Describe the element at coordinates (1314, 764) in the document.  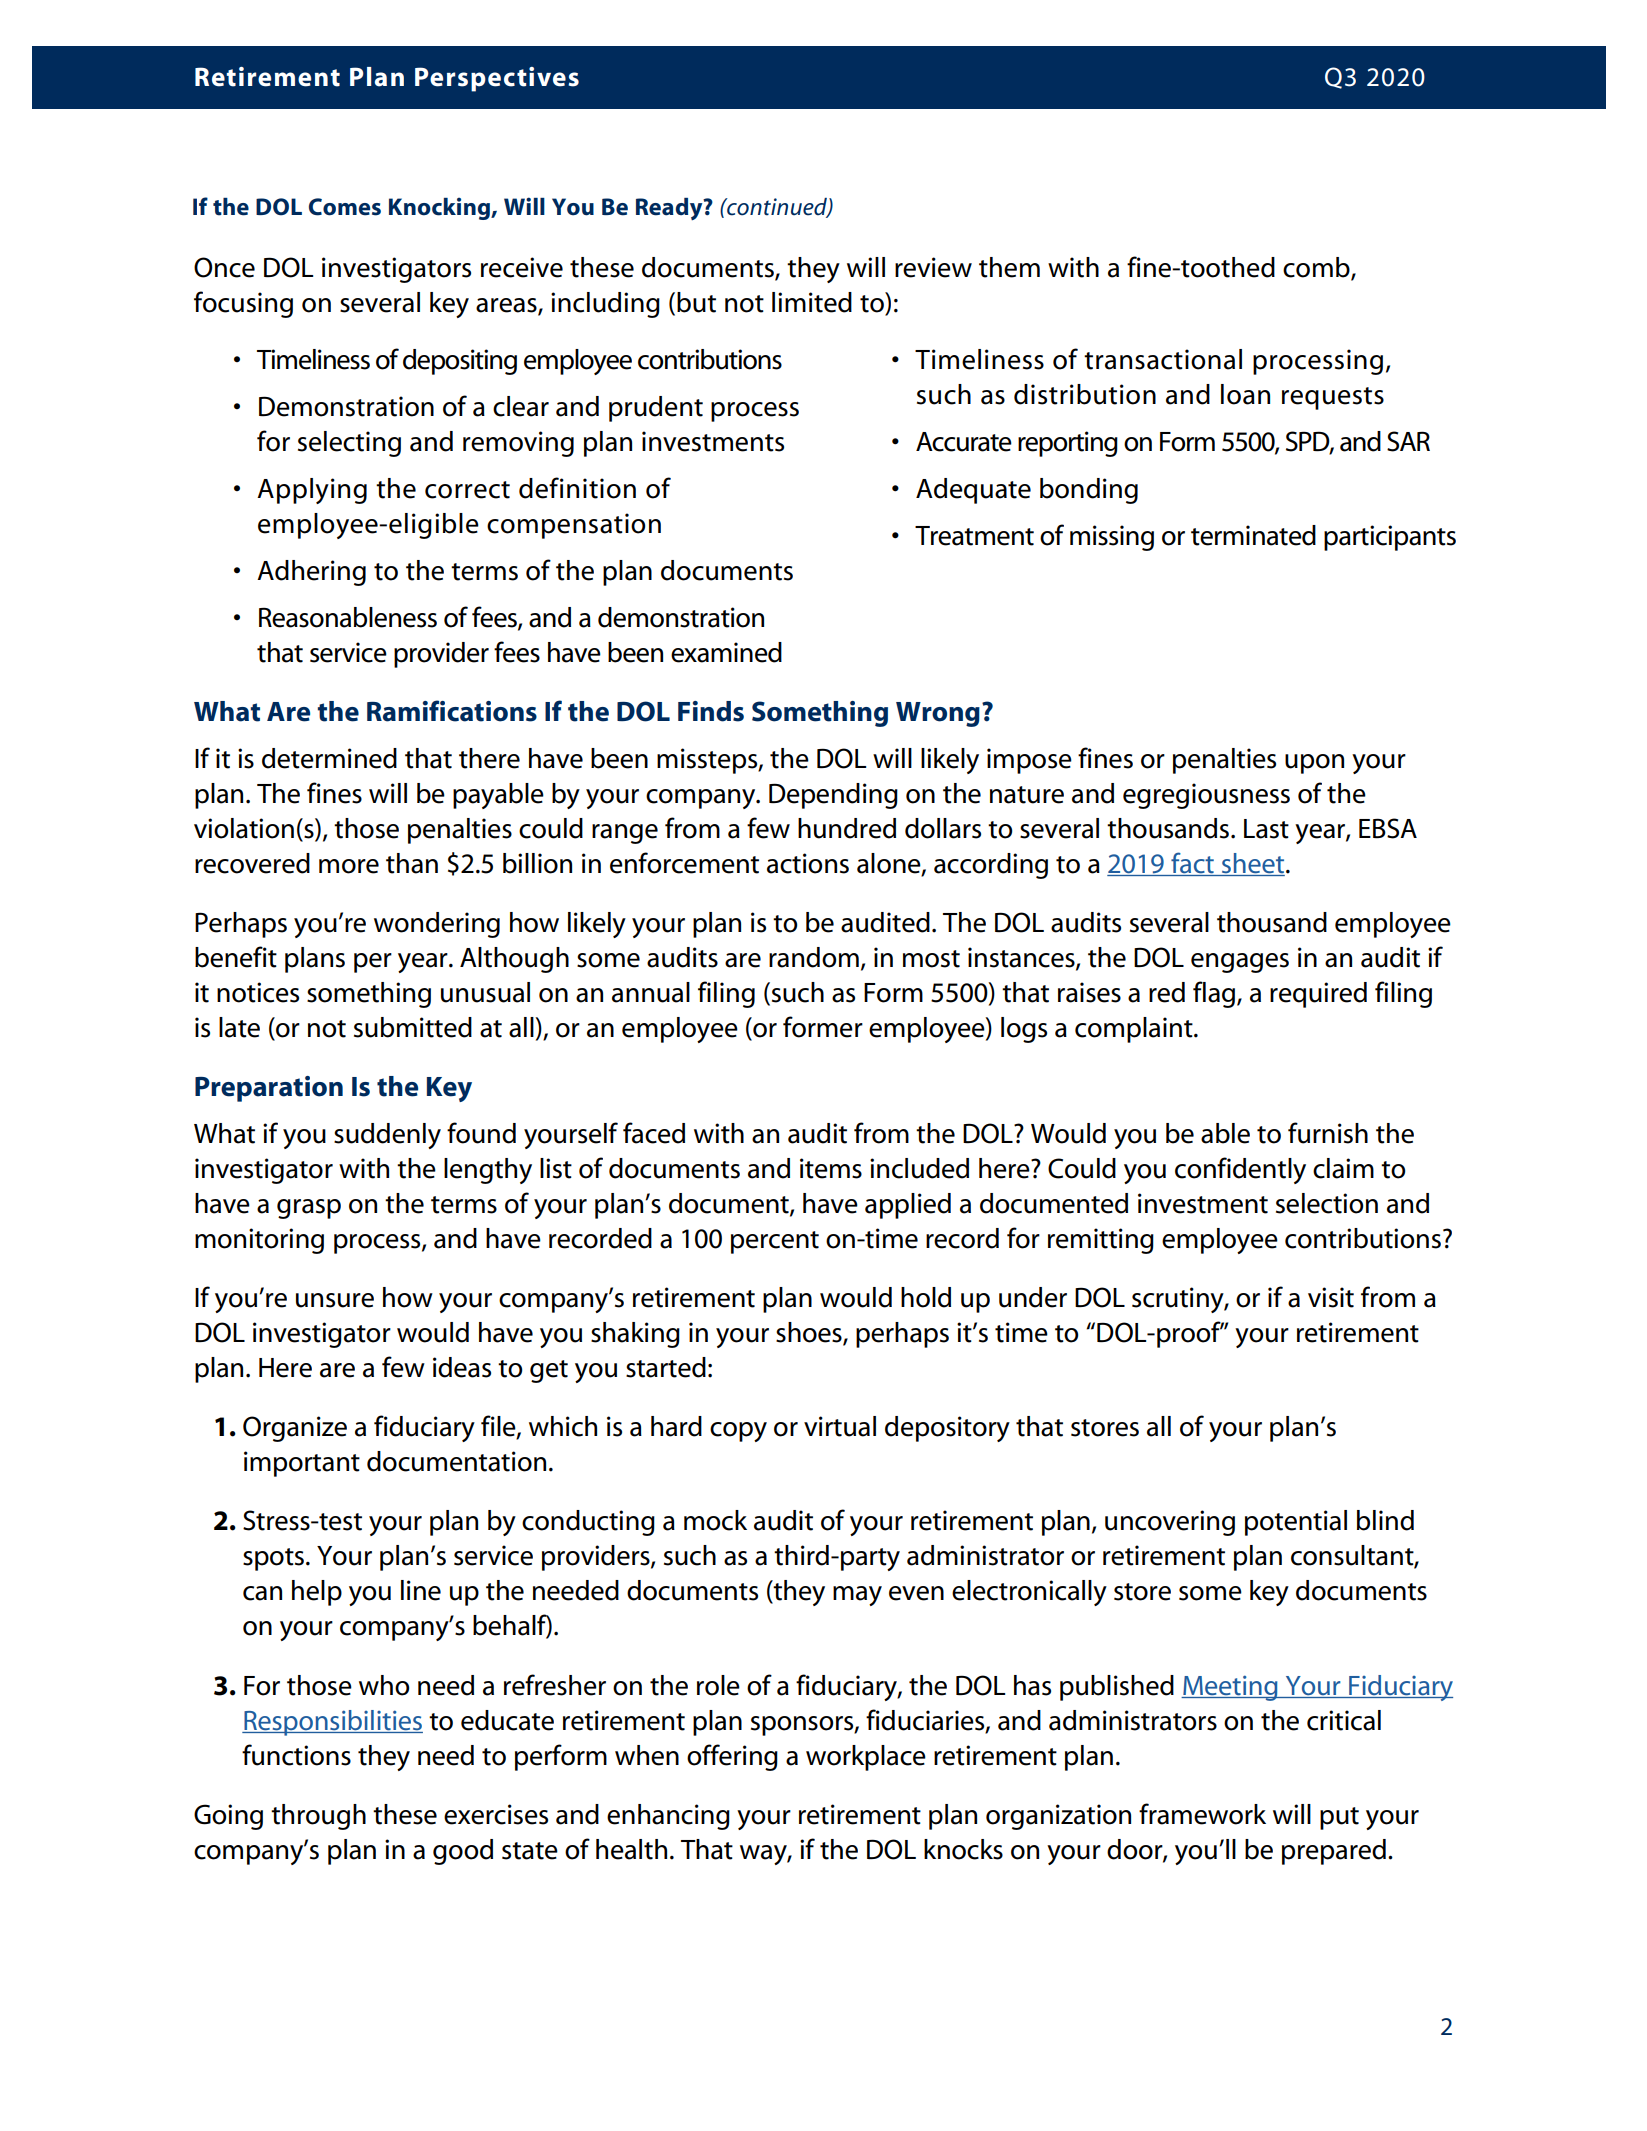
I see `upon` at that location.
